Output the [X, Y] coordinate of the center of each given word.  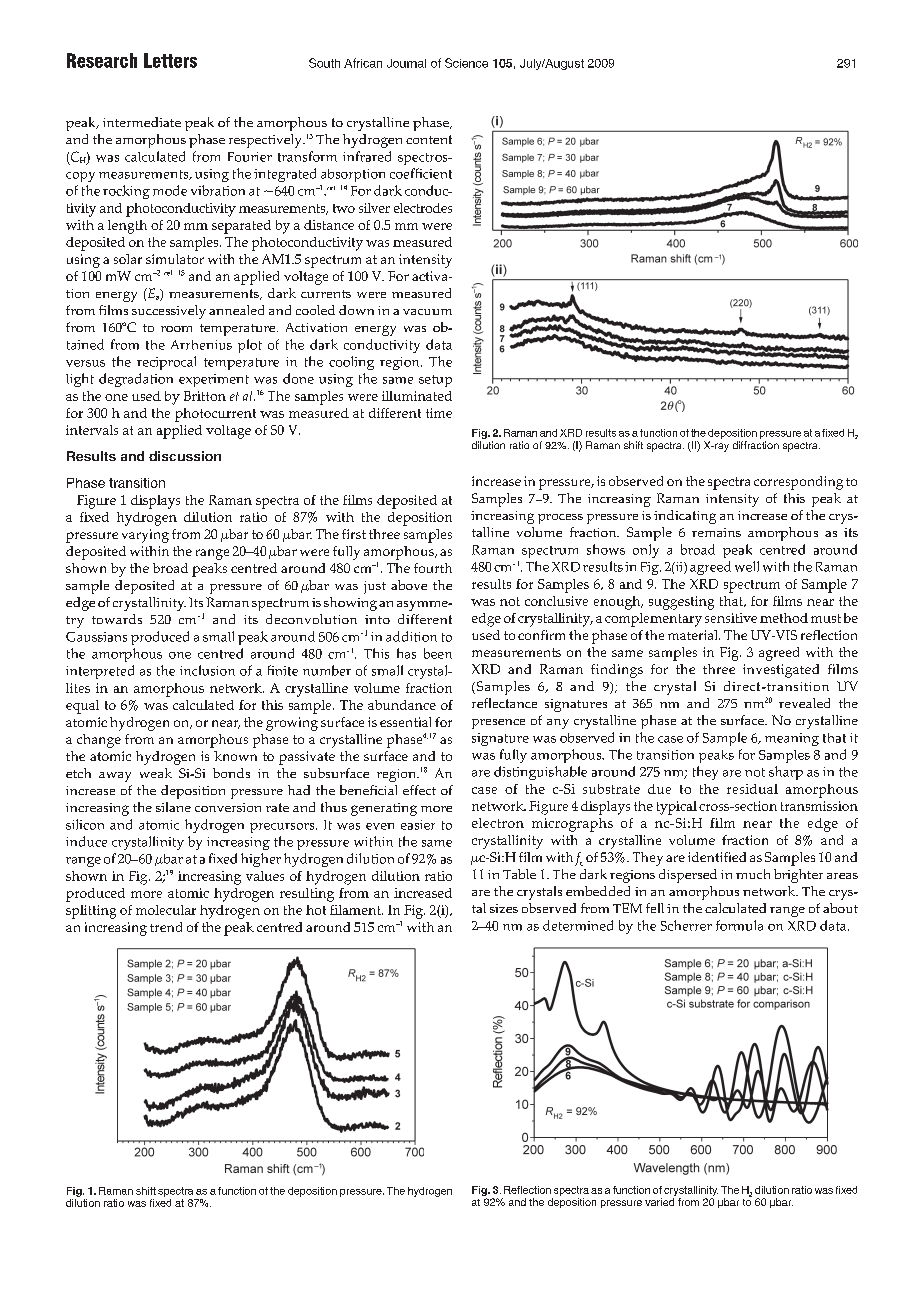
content [429, 139]
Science [466, 63]
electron [498, 823]
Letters [170, 60]
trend [166, 927]
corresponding [798, 483]
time [439, 413]
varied [659, 1202]
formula [739, 925]
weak [156, 773]
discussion [185, 456]
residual [752, 789]
